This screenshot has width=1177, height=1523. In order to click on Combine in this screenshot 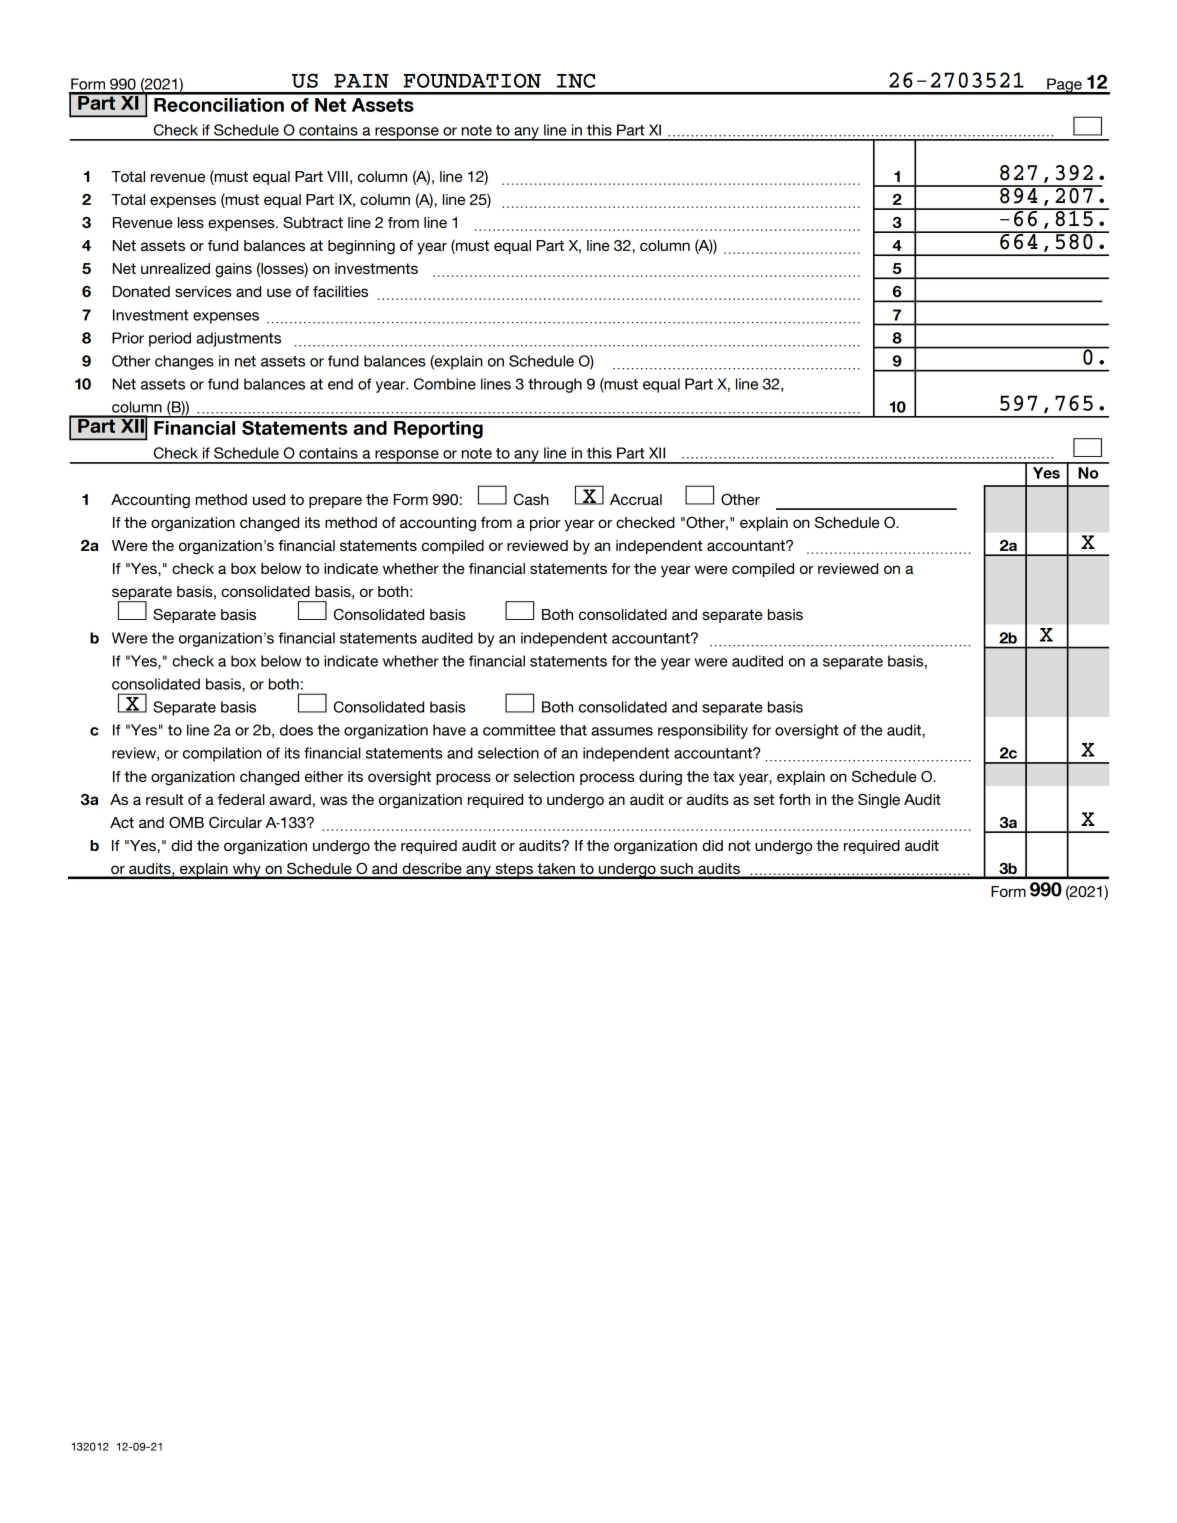, I will do `click(445, 384)`.
